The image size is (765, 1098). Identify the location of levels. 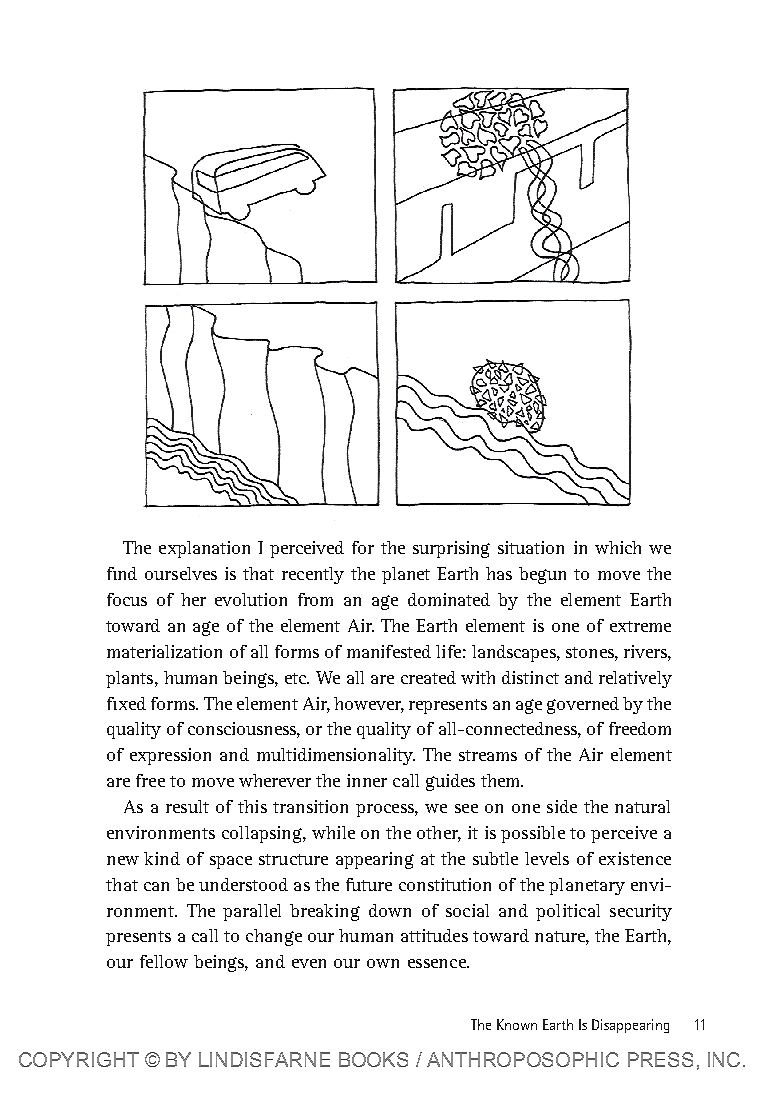
(547, 858).
